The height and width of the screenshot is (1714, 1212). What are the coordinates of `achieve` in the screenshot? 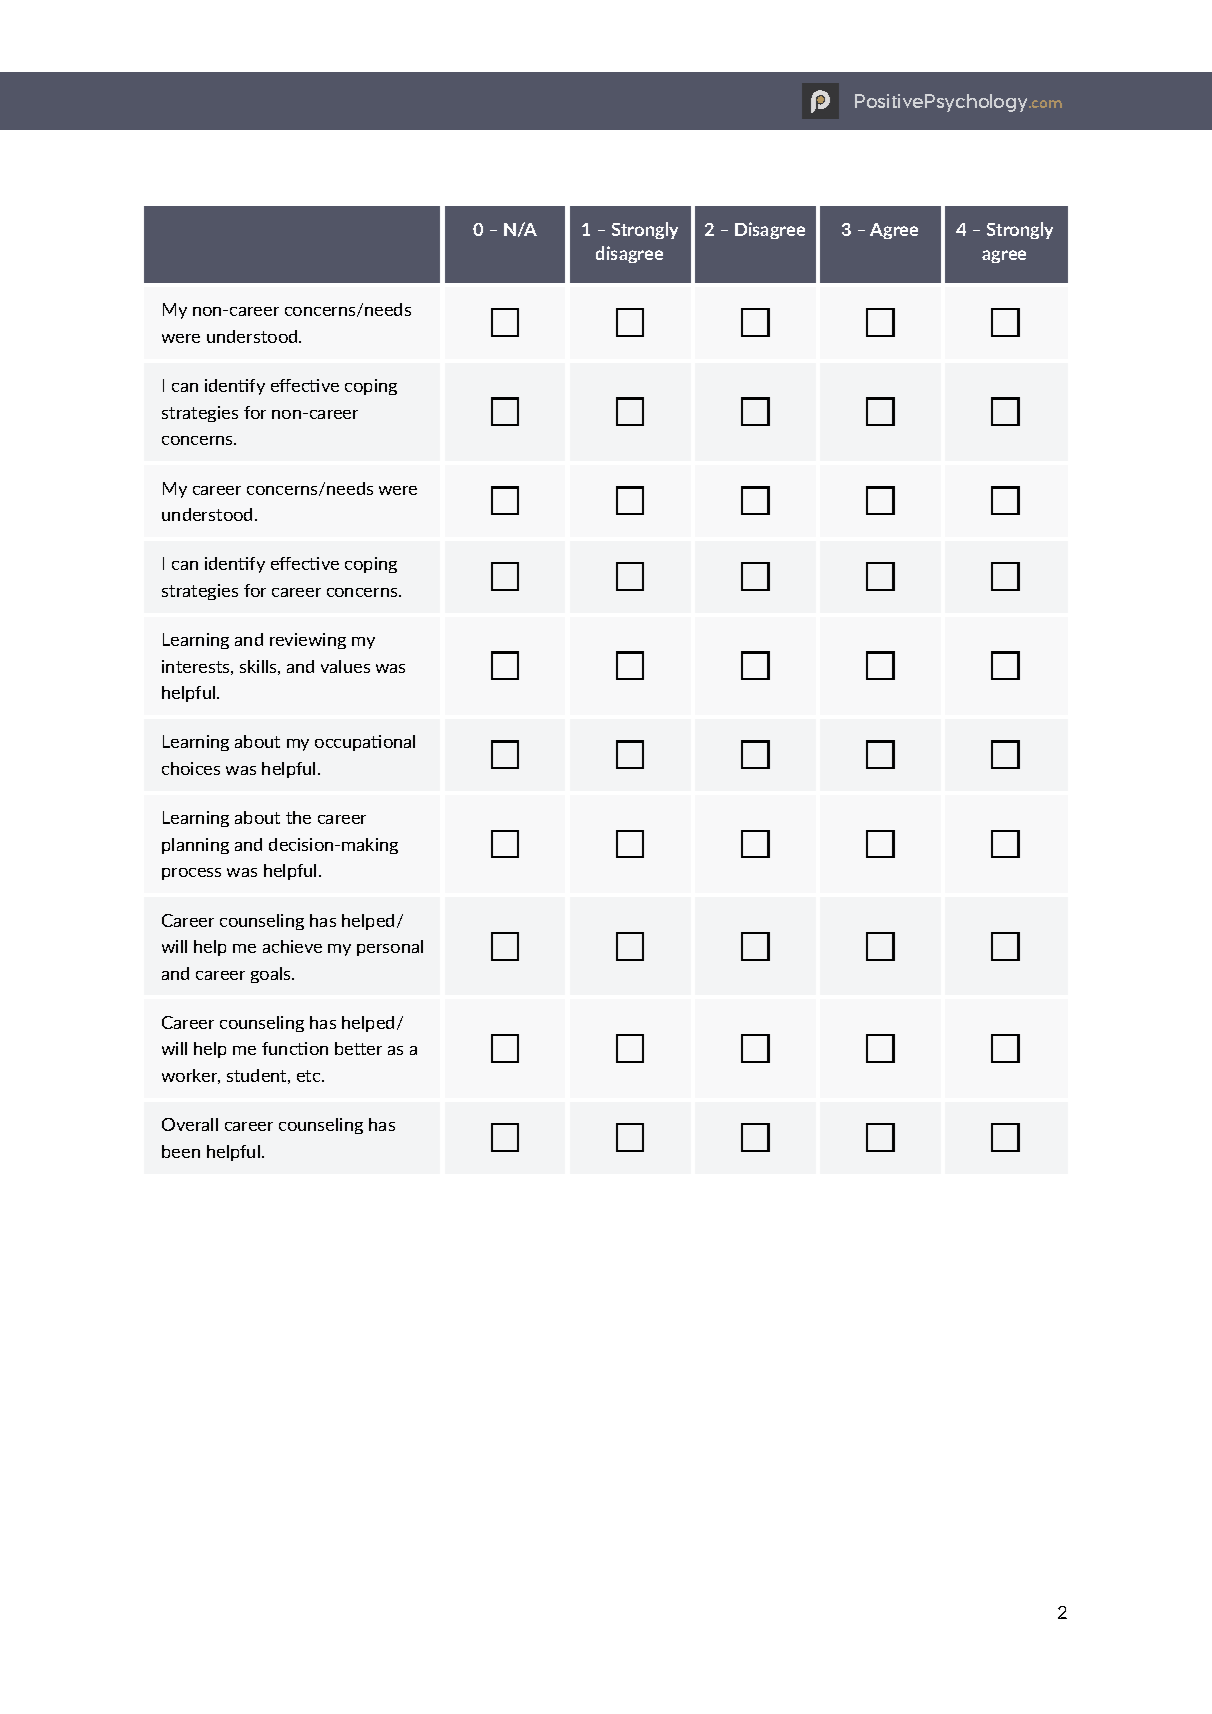 It's located at (292, 946).
